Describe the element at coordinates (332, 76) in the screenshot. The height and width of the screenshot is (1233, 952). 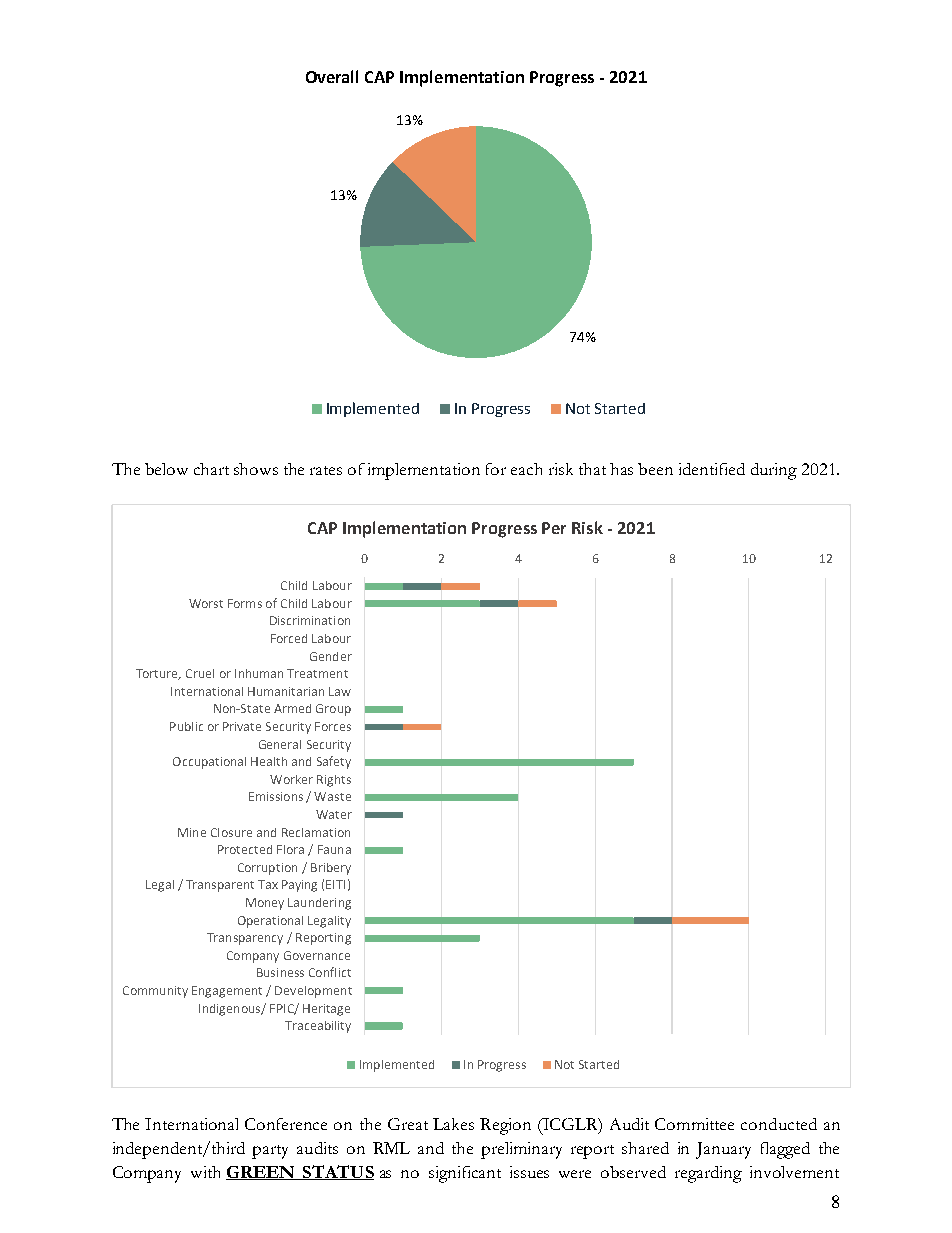
I see `Overall` at that location.
